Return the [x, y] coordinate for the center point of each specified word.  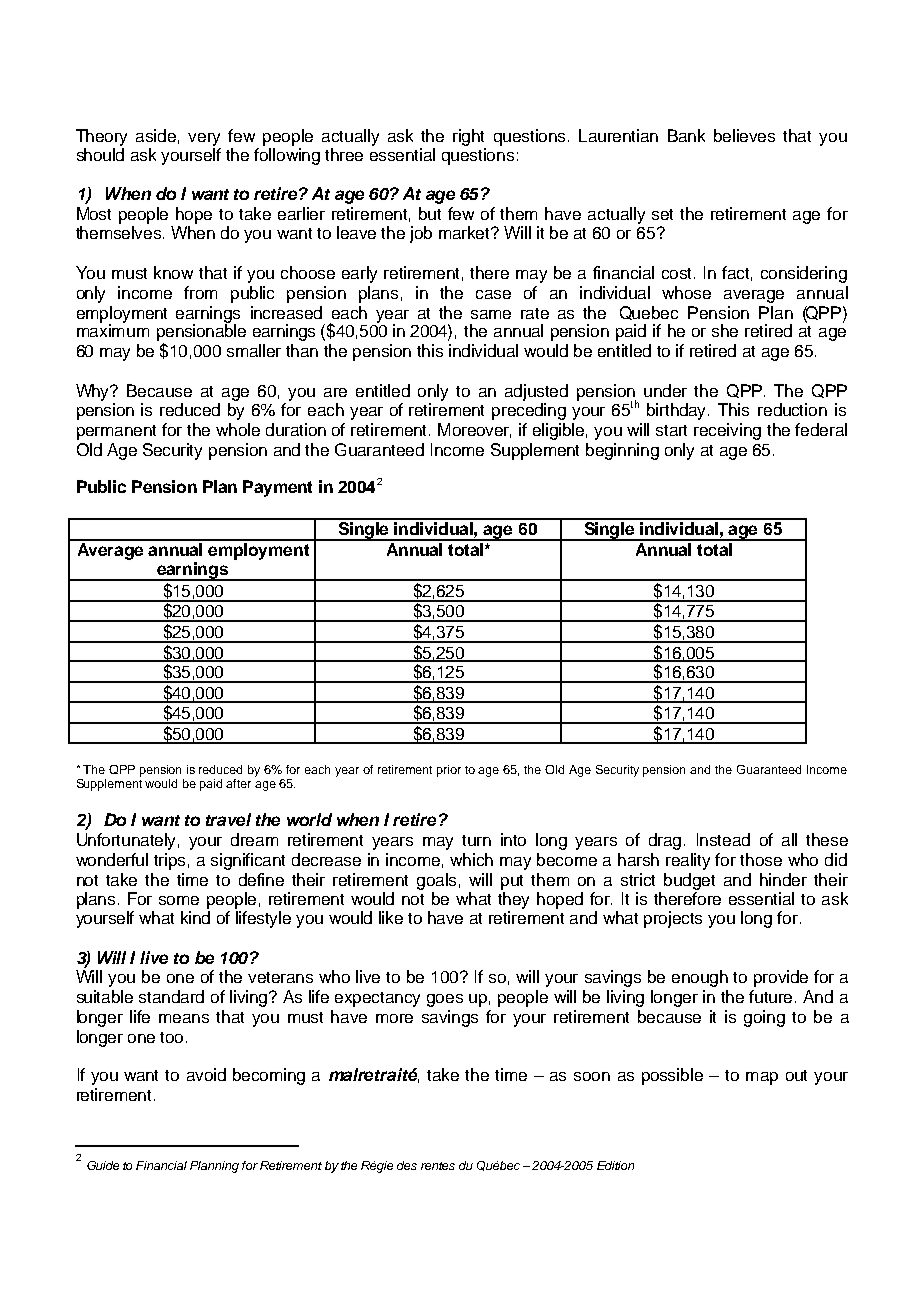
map [762, 1078]
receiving [727, 431]
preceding [529, 411]
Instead [723, 839]
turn [476, 840]
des [407, 1165]
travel [228, 819]
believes [744, 135]
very [204, 139]
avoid [206, 1074]
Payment [277, 488]
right [468, 137]
